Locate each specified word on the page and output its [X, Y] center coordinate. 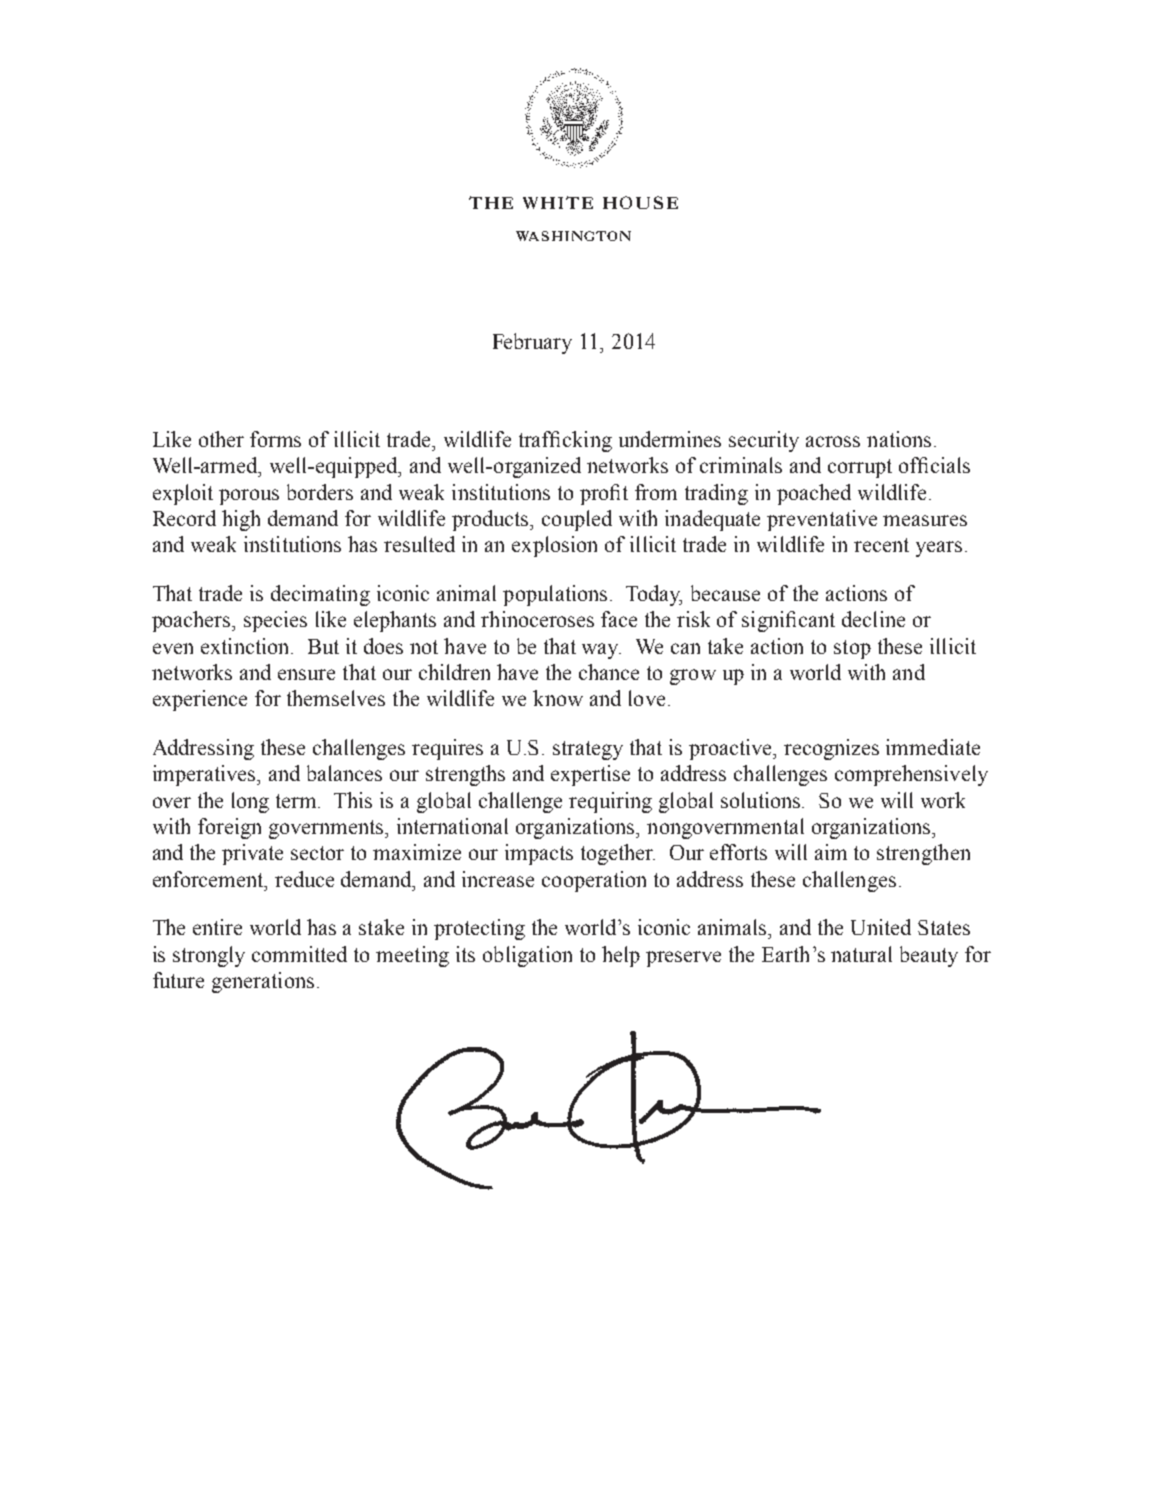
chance [609, 672]
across [833, 441]
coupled [577, 520]
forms [275, 439]
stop [852, 649]
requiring [610, 802]
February [532, 343]
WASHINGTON [573, 236]
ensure [306, 674]
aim [831, 852]
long [250, 802]
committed [299, 954]
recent [881, 545]
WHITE [558, 202]
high [241, 520]
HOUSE [640, 202]
